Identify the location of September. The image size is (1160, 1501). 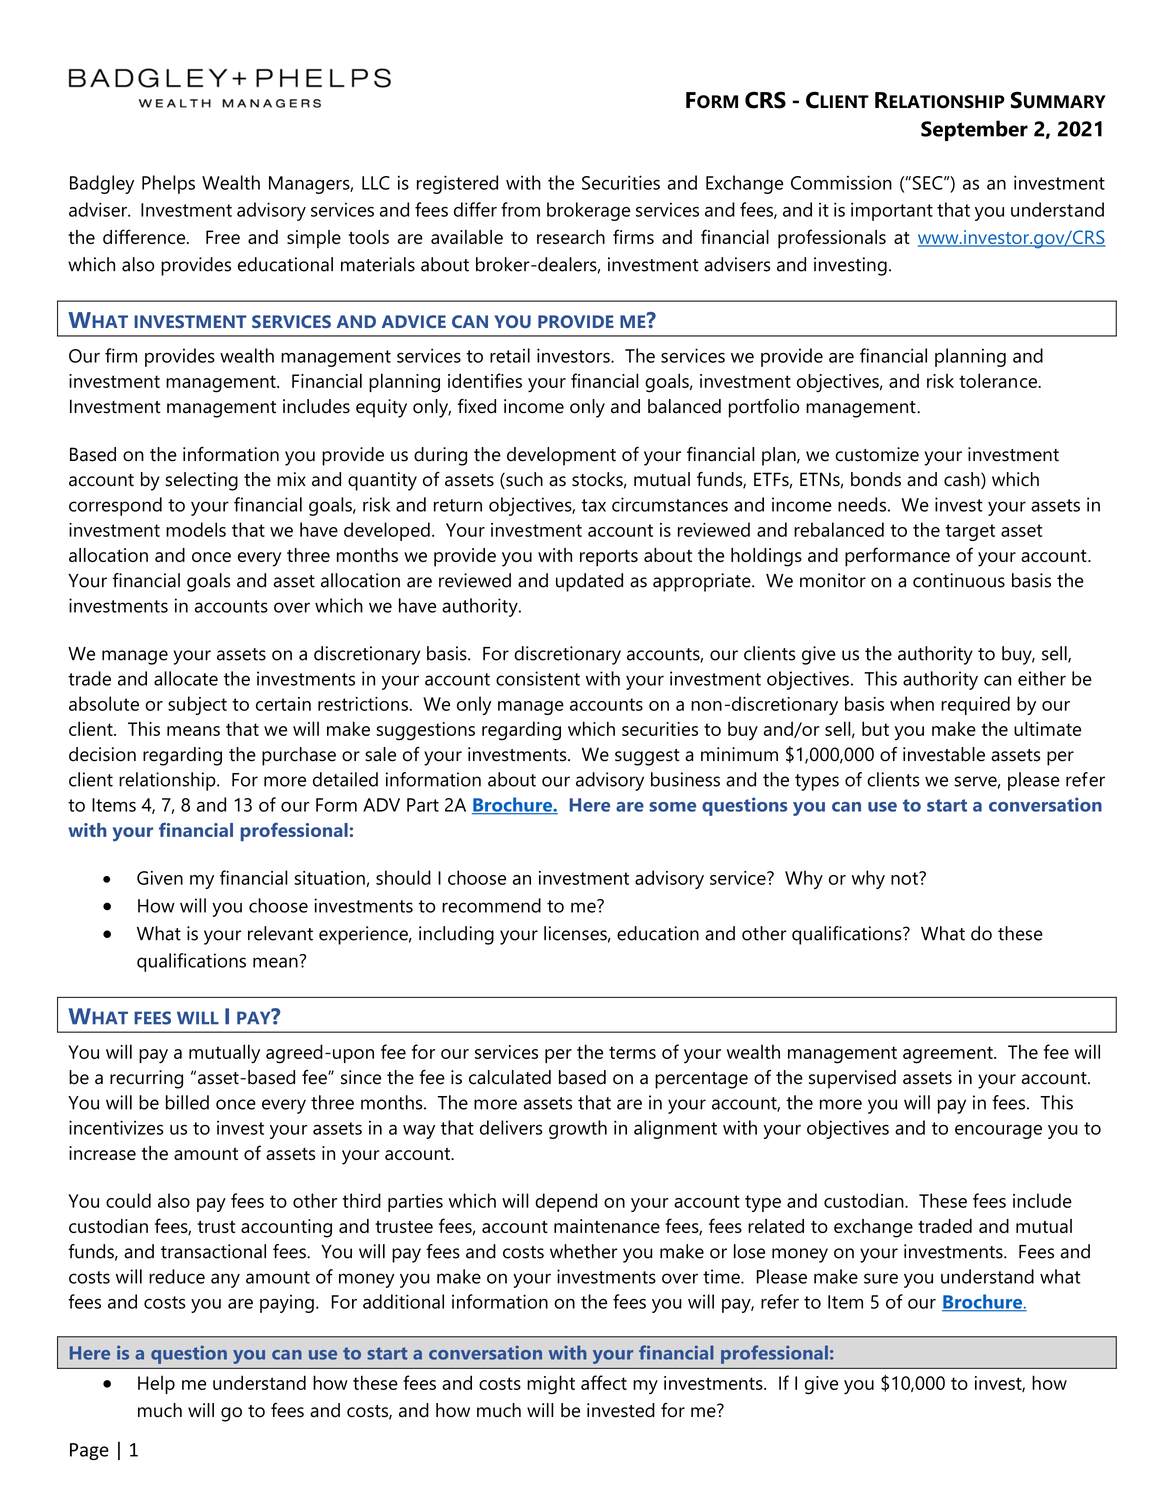
(974, 130).
